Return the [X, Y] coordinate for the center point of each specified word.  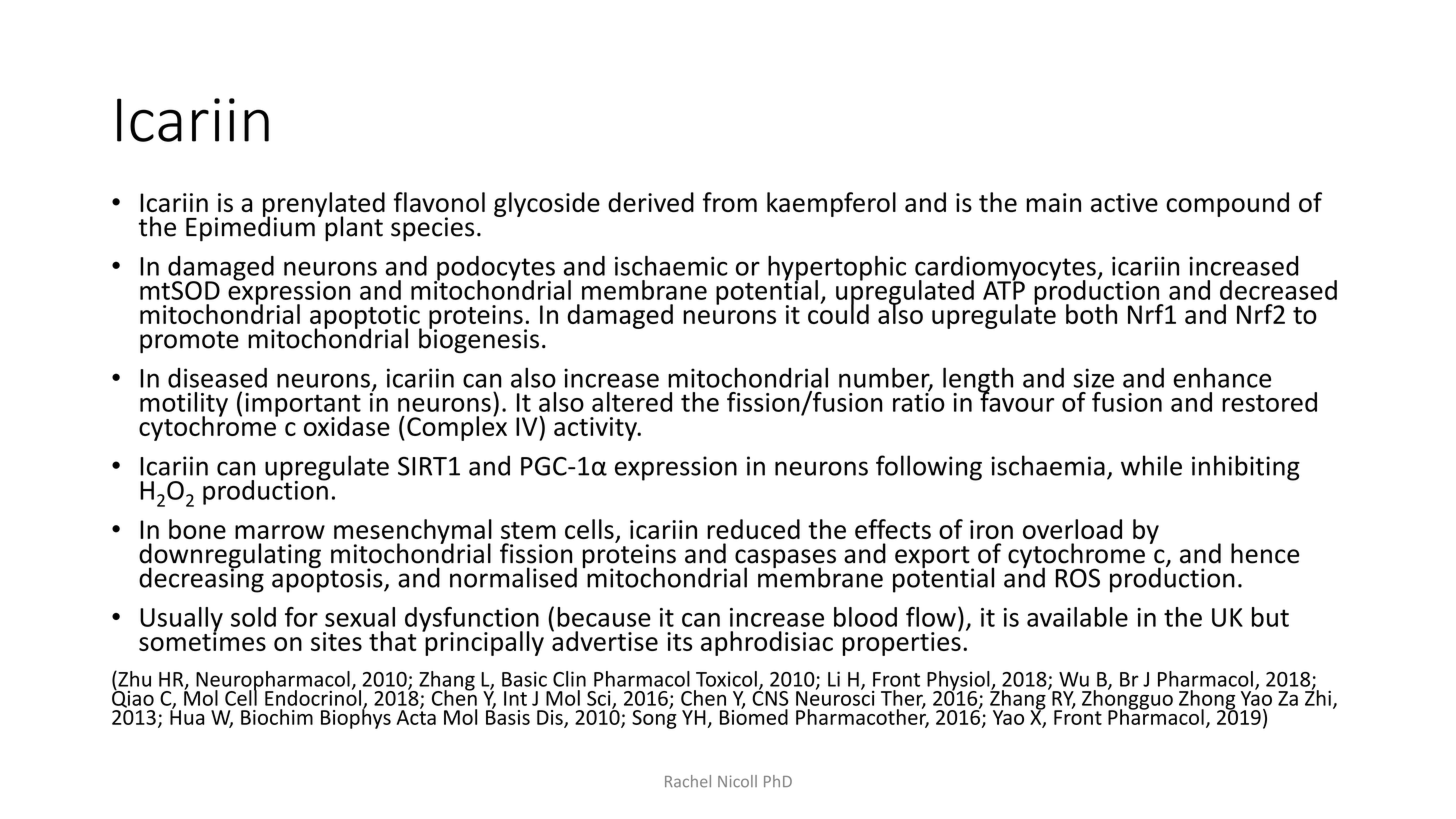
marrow [280, 532]
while [1151, 465]
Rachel [688, 781]
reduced [753, 529]
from [730, 202]
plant [354, 229]
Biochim [277, 717]
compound [1227, 204]
